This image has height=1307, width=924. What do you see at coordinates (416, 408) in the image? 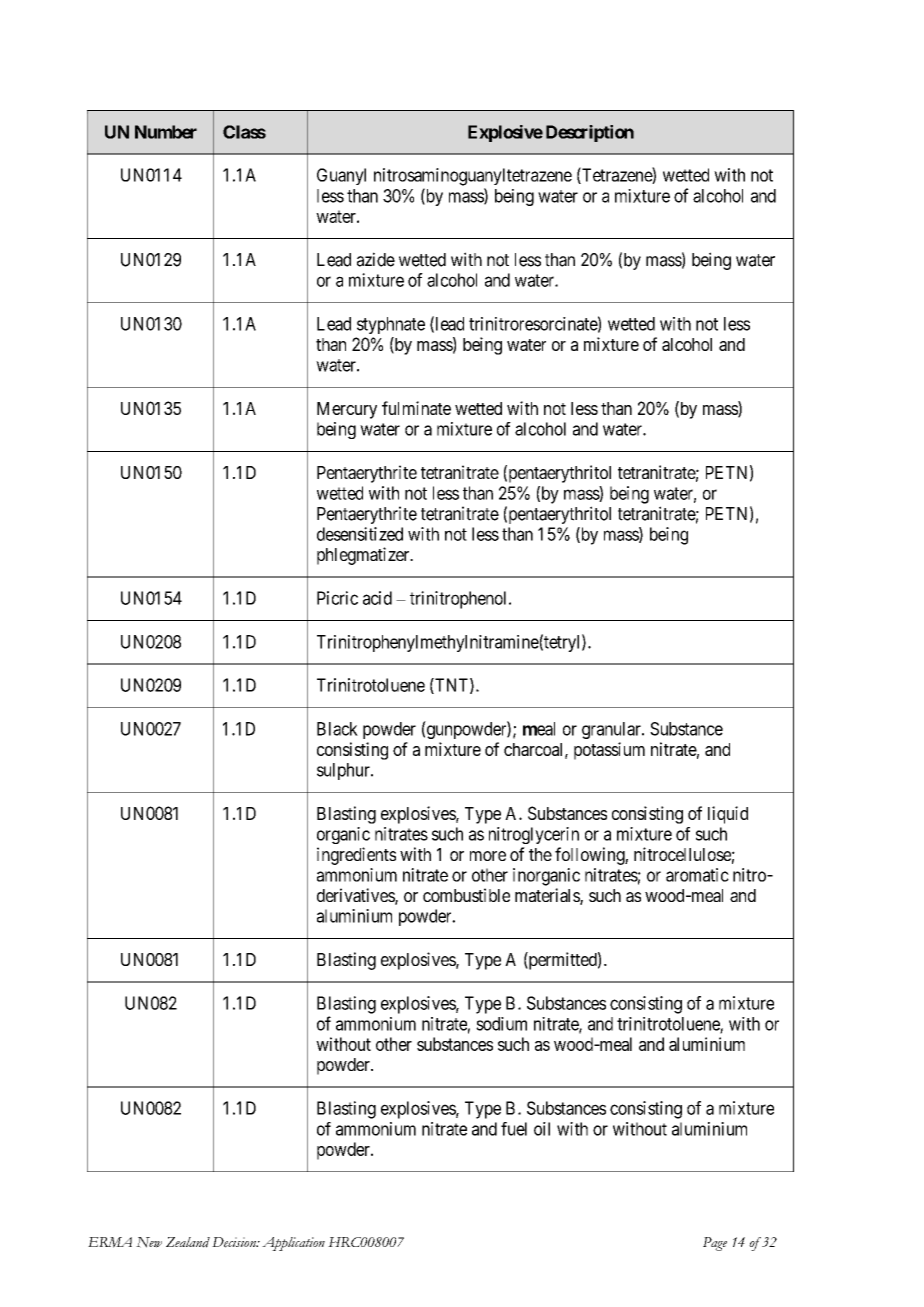
I see `fulminate` at bounding box center [416, 408].
